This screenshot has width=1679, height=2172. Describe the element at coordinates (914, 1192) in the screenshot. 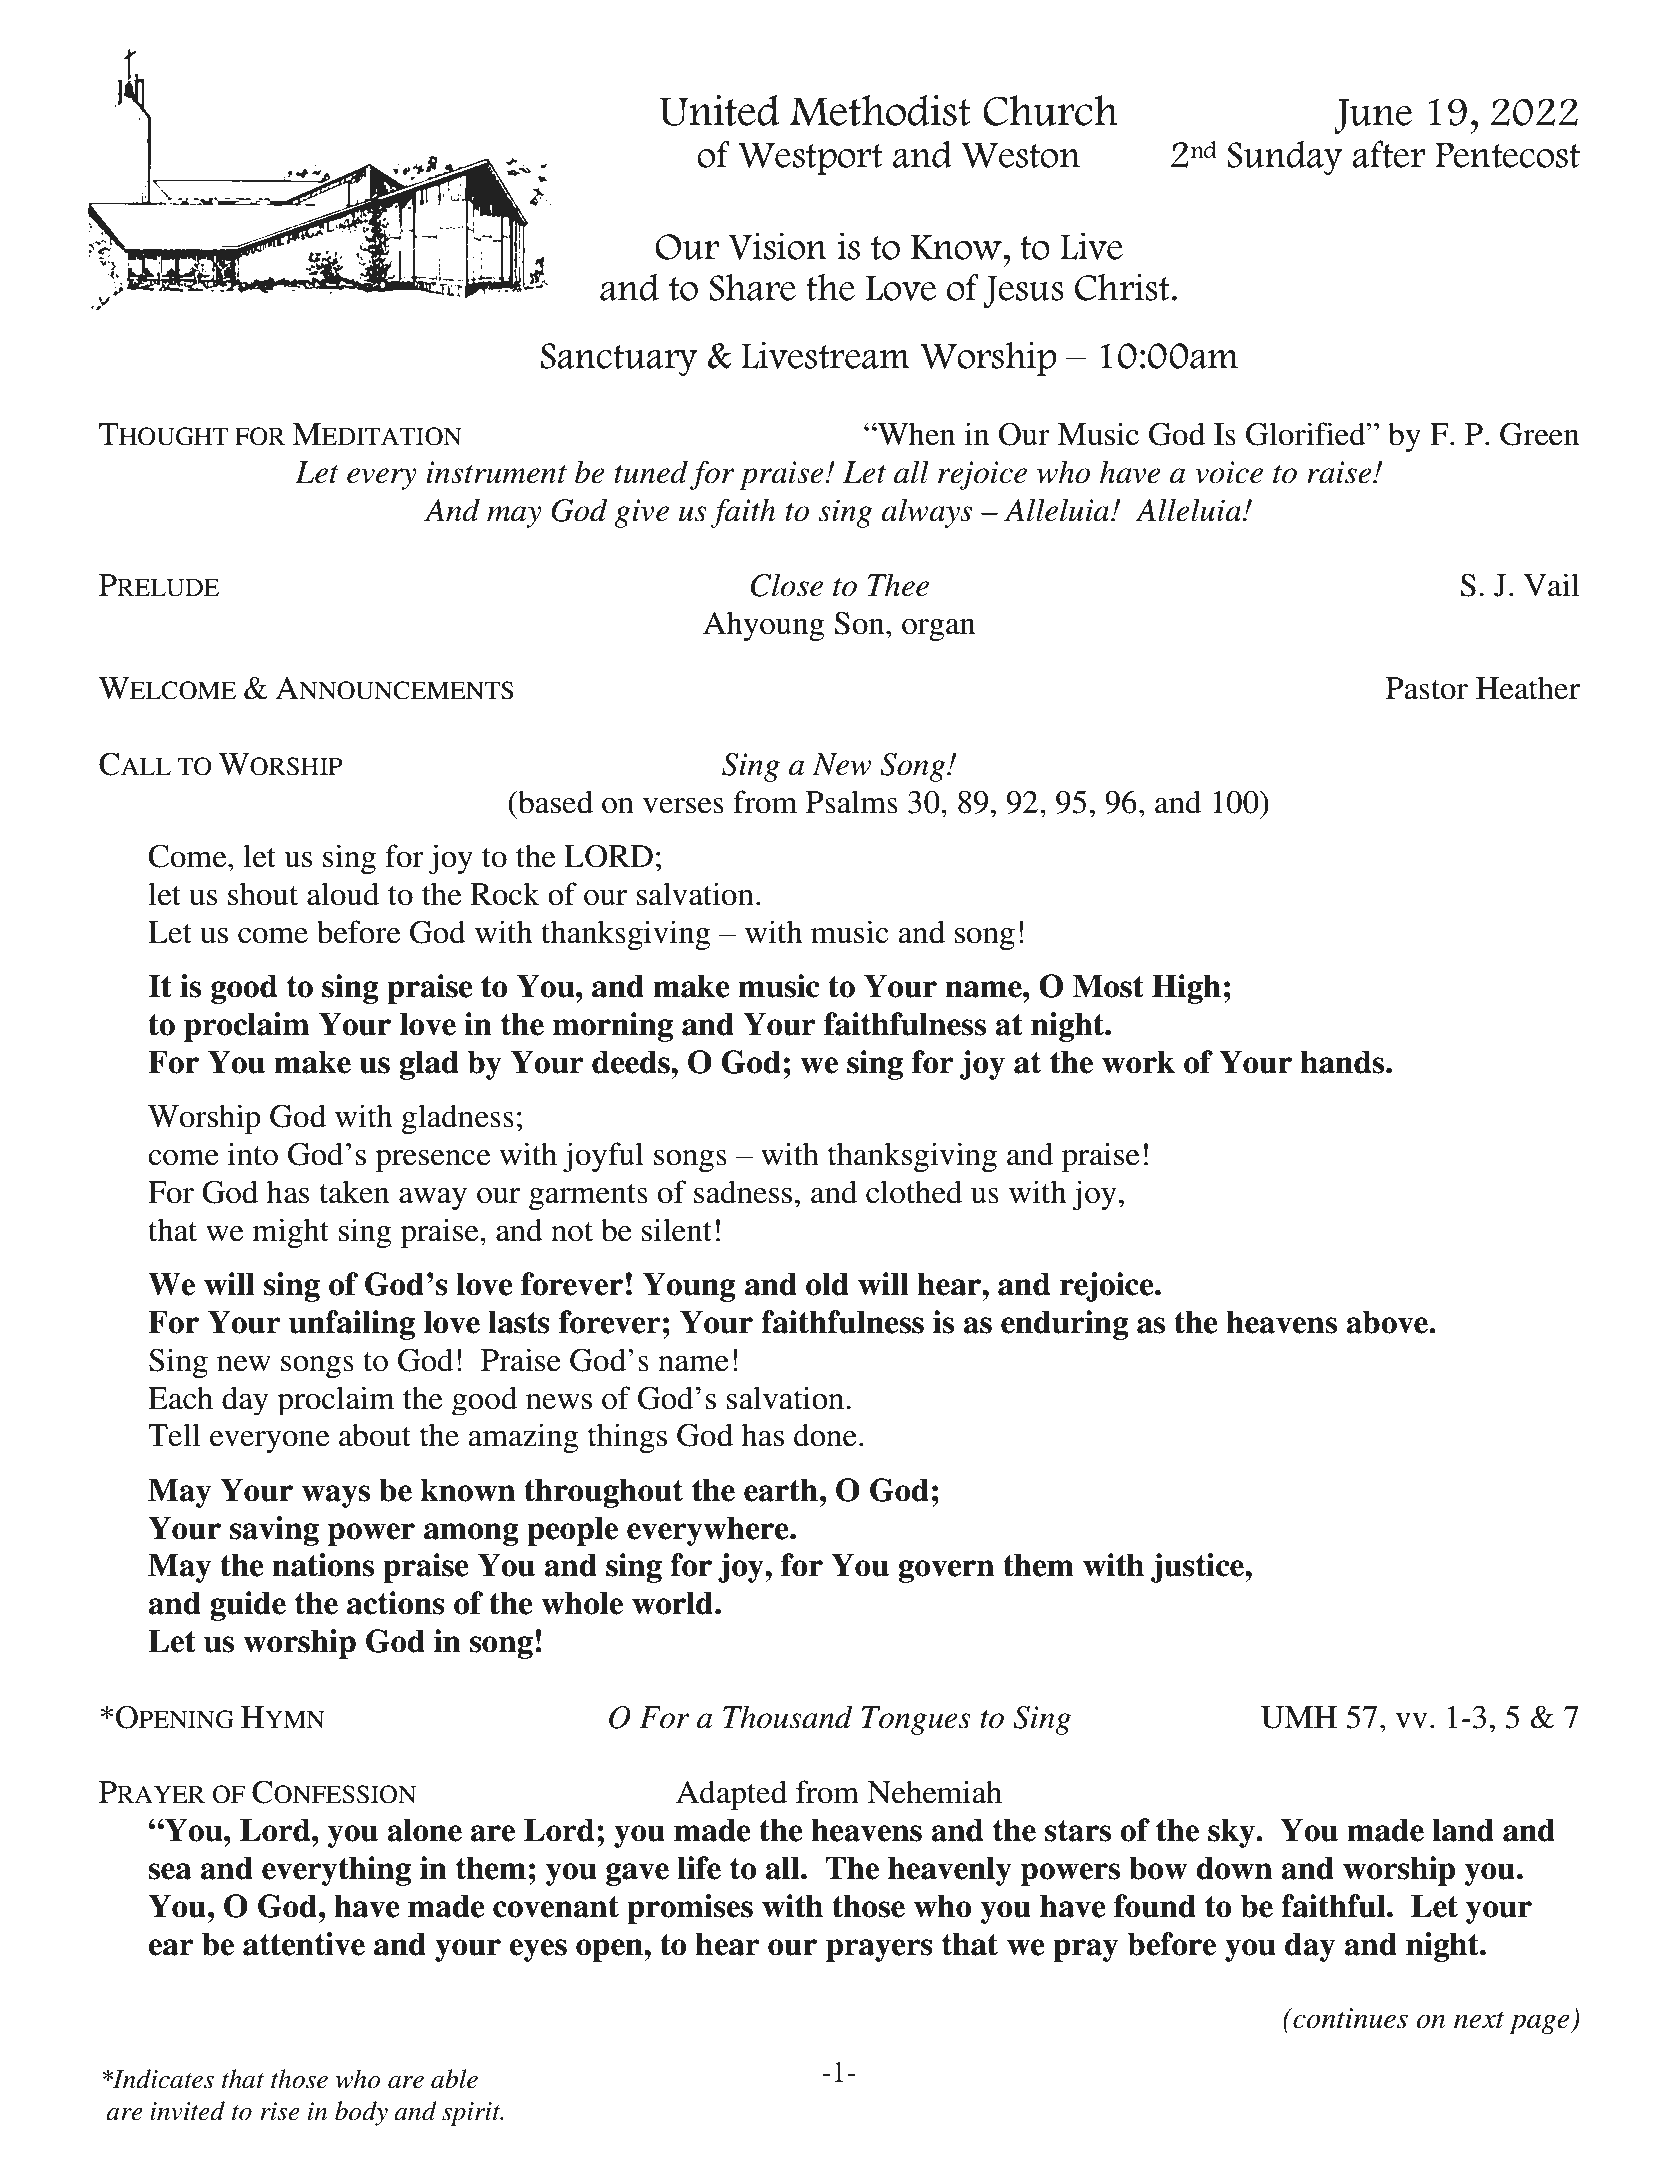

I see `clothed` at that location.
